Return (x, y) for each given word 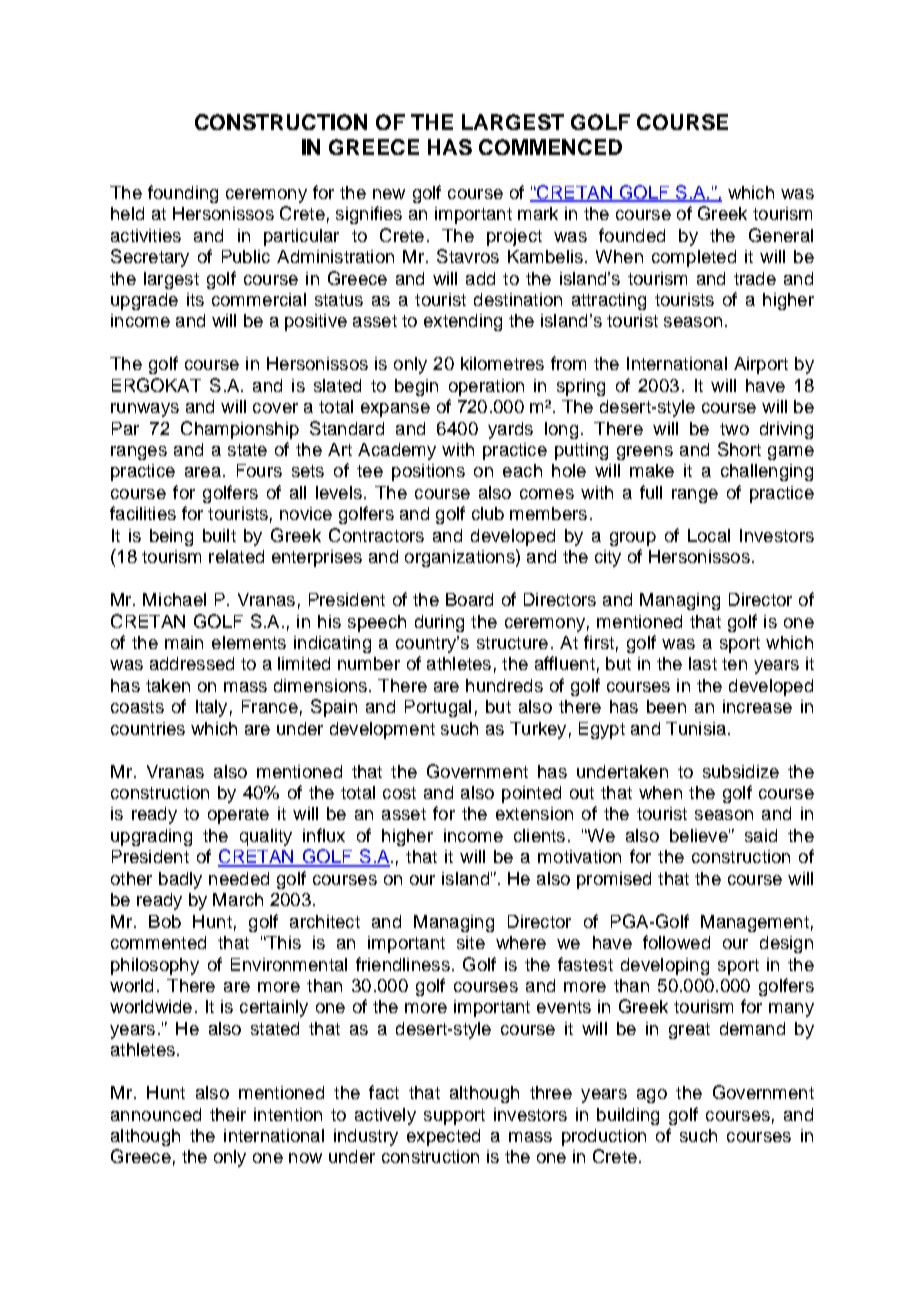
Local (709, 535)
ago (652, 1096)
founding (183, 194)
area (203, 472)
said (761, 835)
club (488, 513)
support (454, 1117)
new (389, 194)
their (228, 1114)
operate (238, 816)
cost (399, 793)
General (781, 235)
